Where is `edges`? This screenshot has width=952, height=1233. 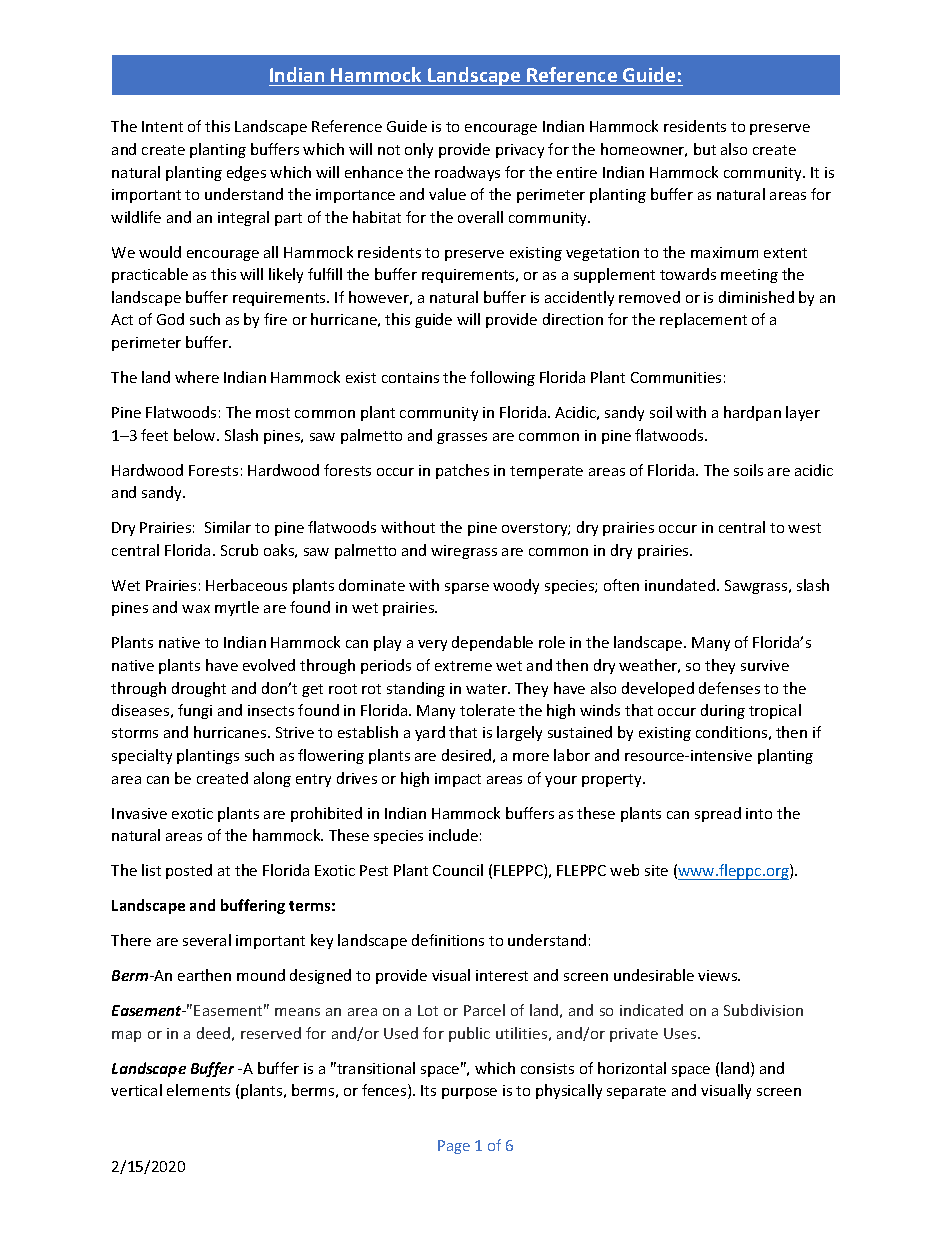 edges is located at coordinates (246, 173).
